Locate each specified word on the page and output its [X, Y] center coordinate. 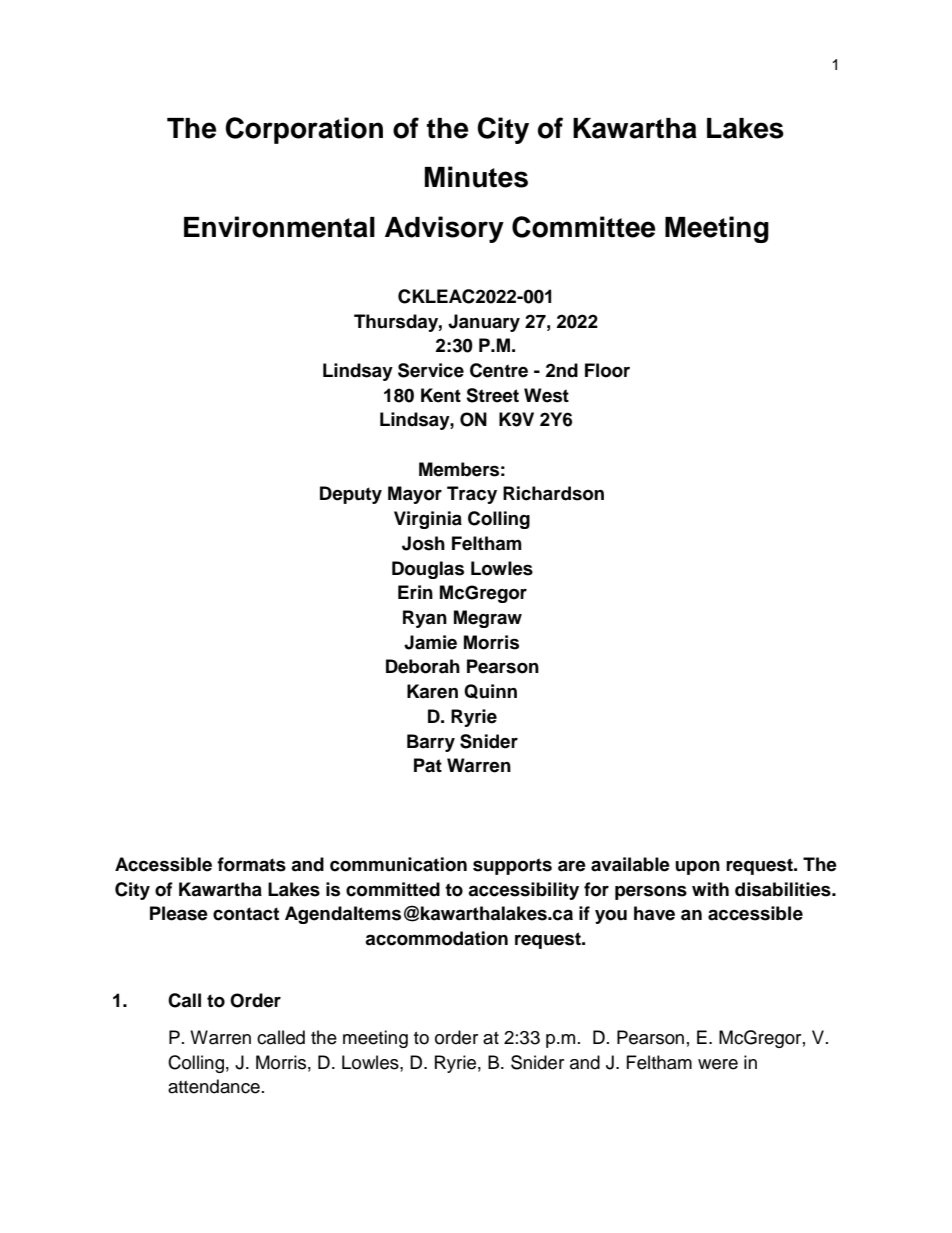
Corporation [304, 130]
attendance [214, 1086]
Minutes [476, 177]
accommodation [436, 938]
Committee [583, 227]
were [718, 1064]
